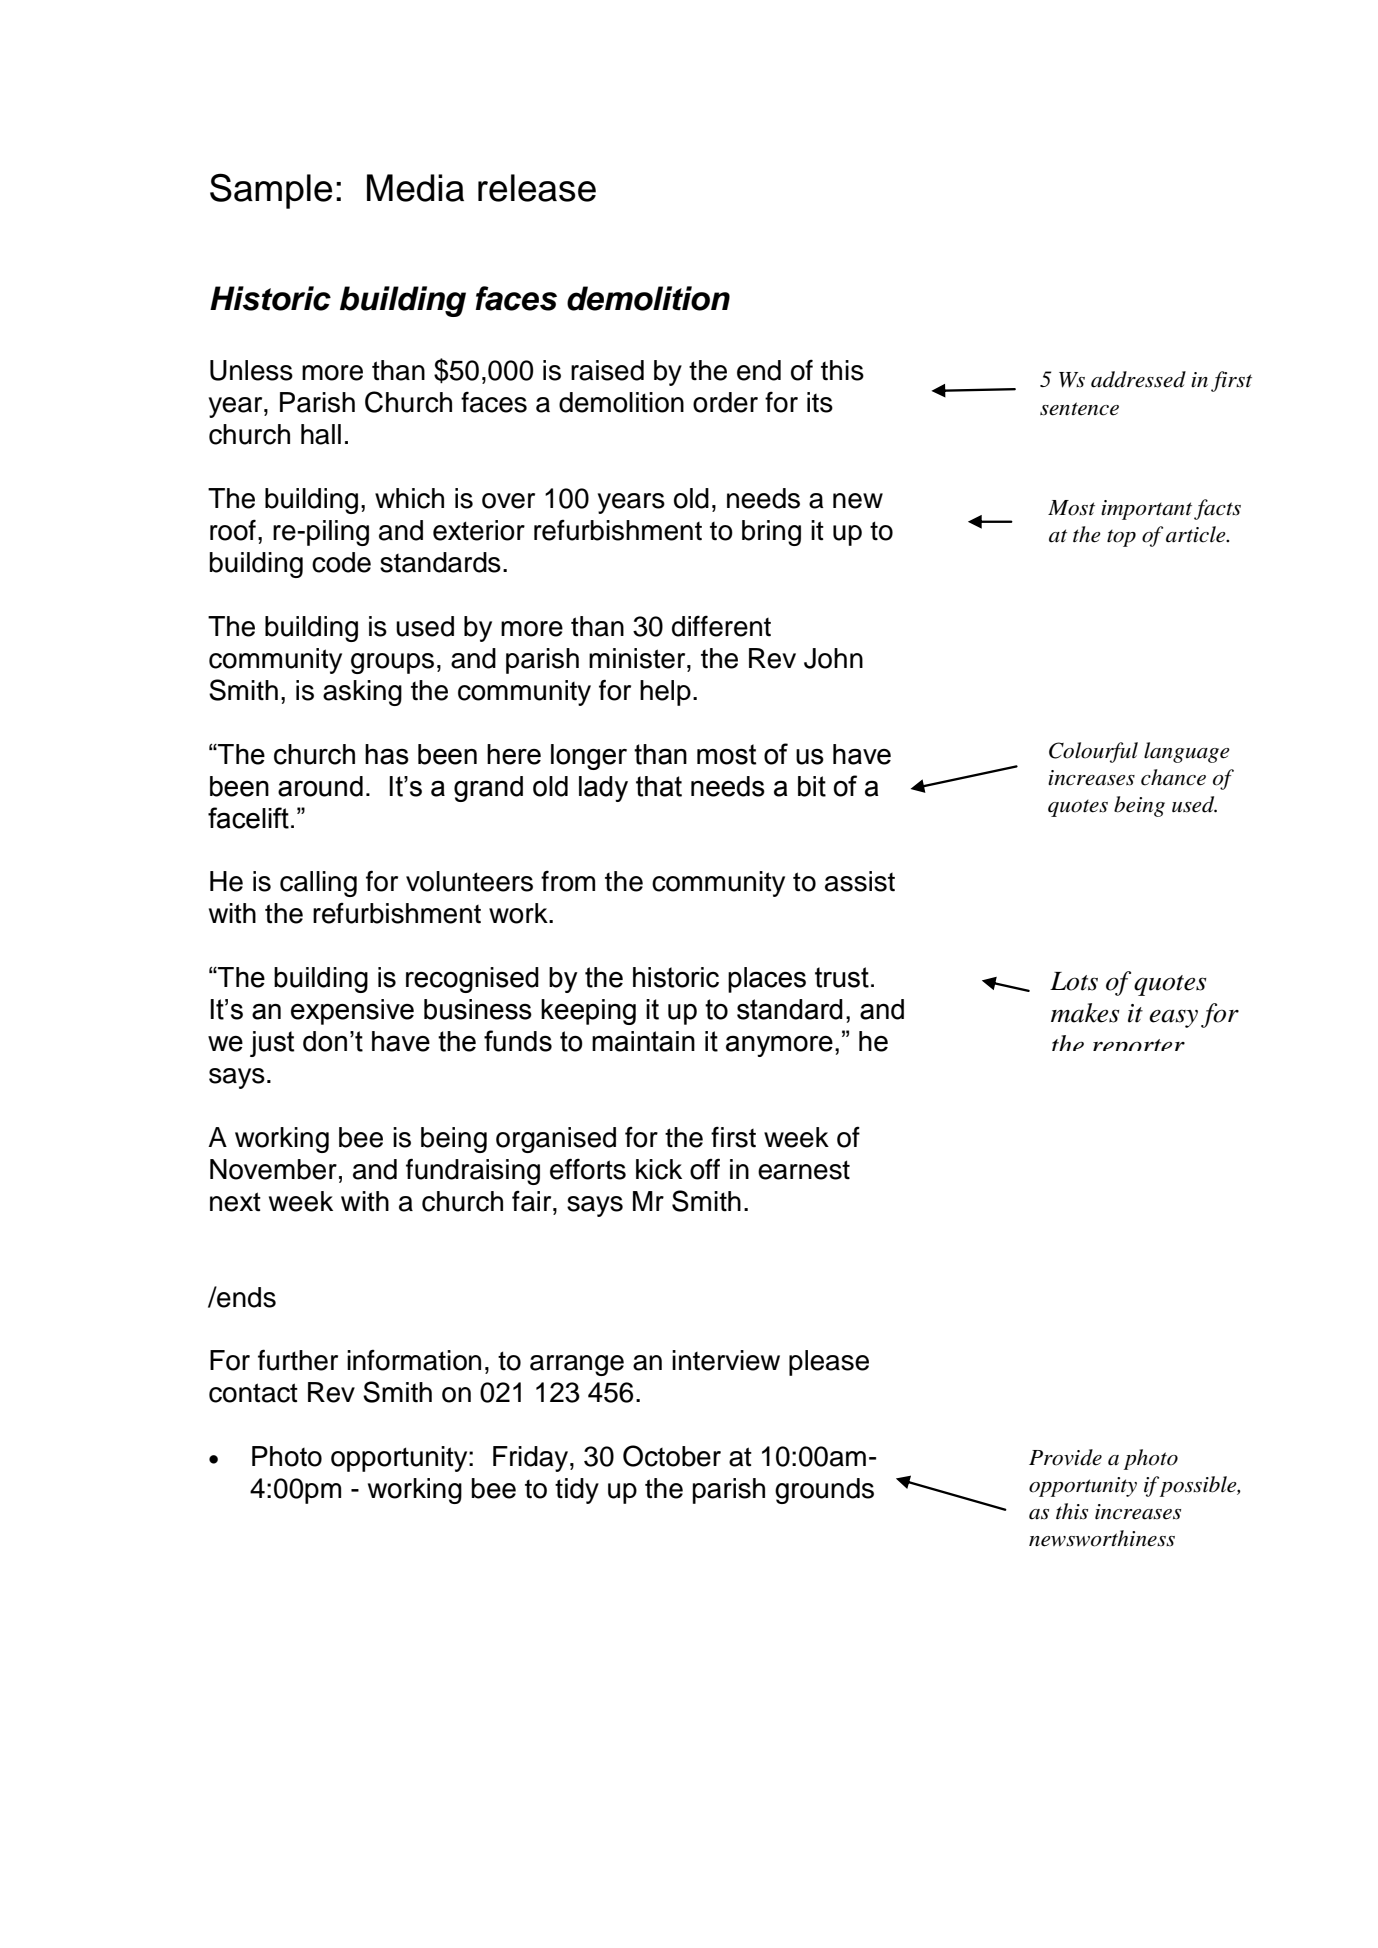 Image resolution: width=1378 pixels, height=1948 pixels. What do you see at coordinates (705, 1169) in the page?
I see `off` at bounding box center [705, 1169].
